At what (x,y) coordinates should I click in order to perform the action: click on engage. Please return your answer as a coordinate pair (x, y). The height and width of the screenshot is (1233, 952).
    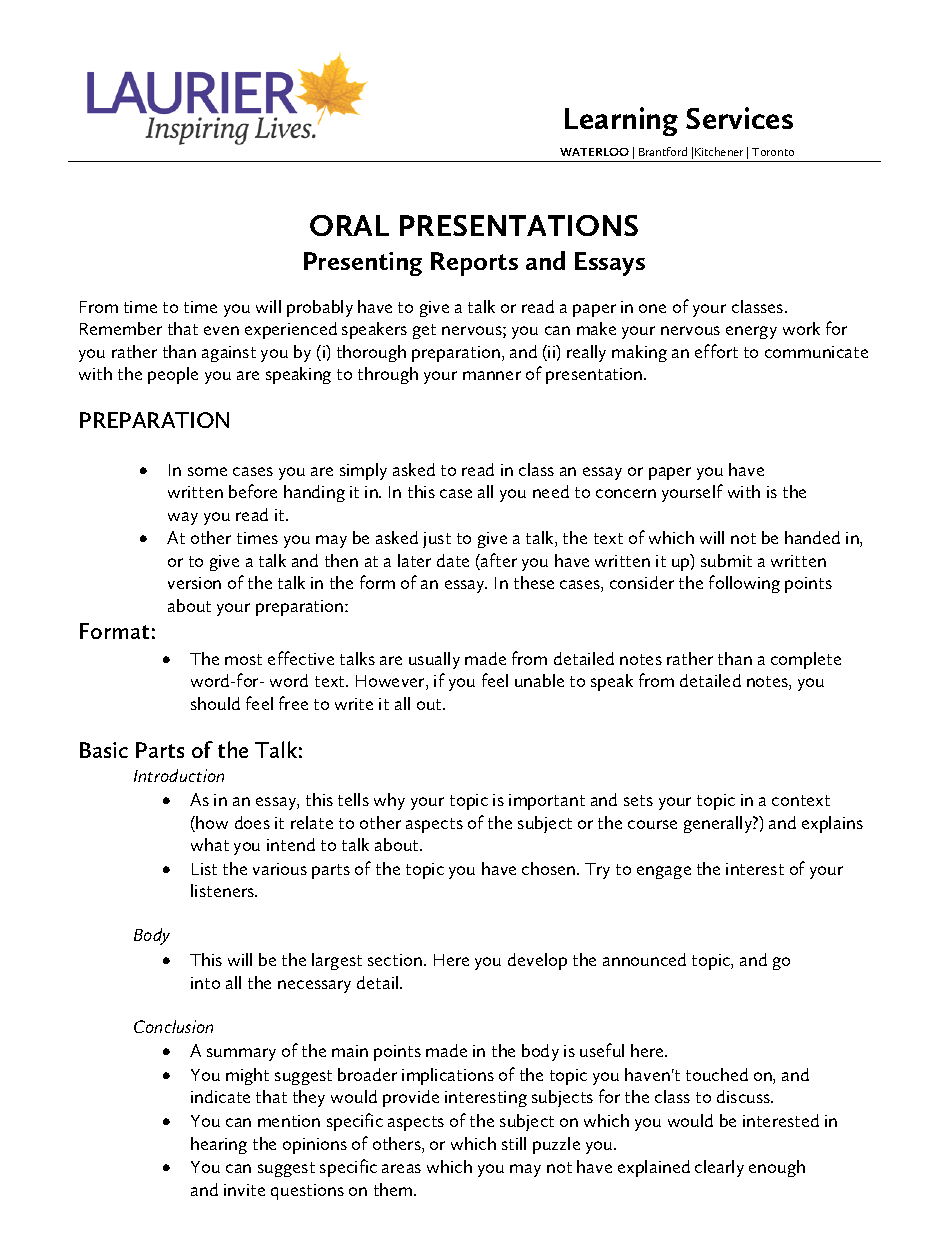
    Looking at the image, I should click on (664, 872).
